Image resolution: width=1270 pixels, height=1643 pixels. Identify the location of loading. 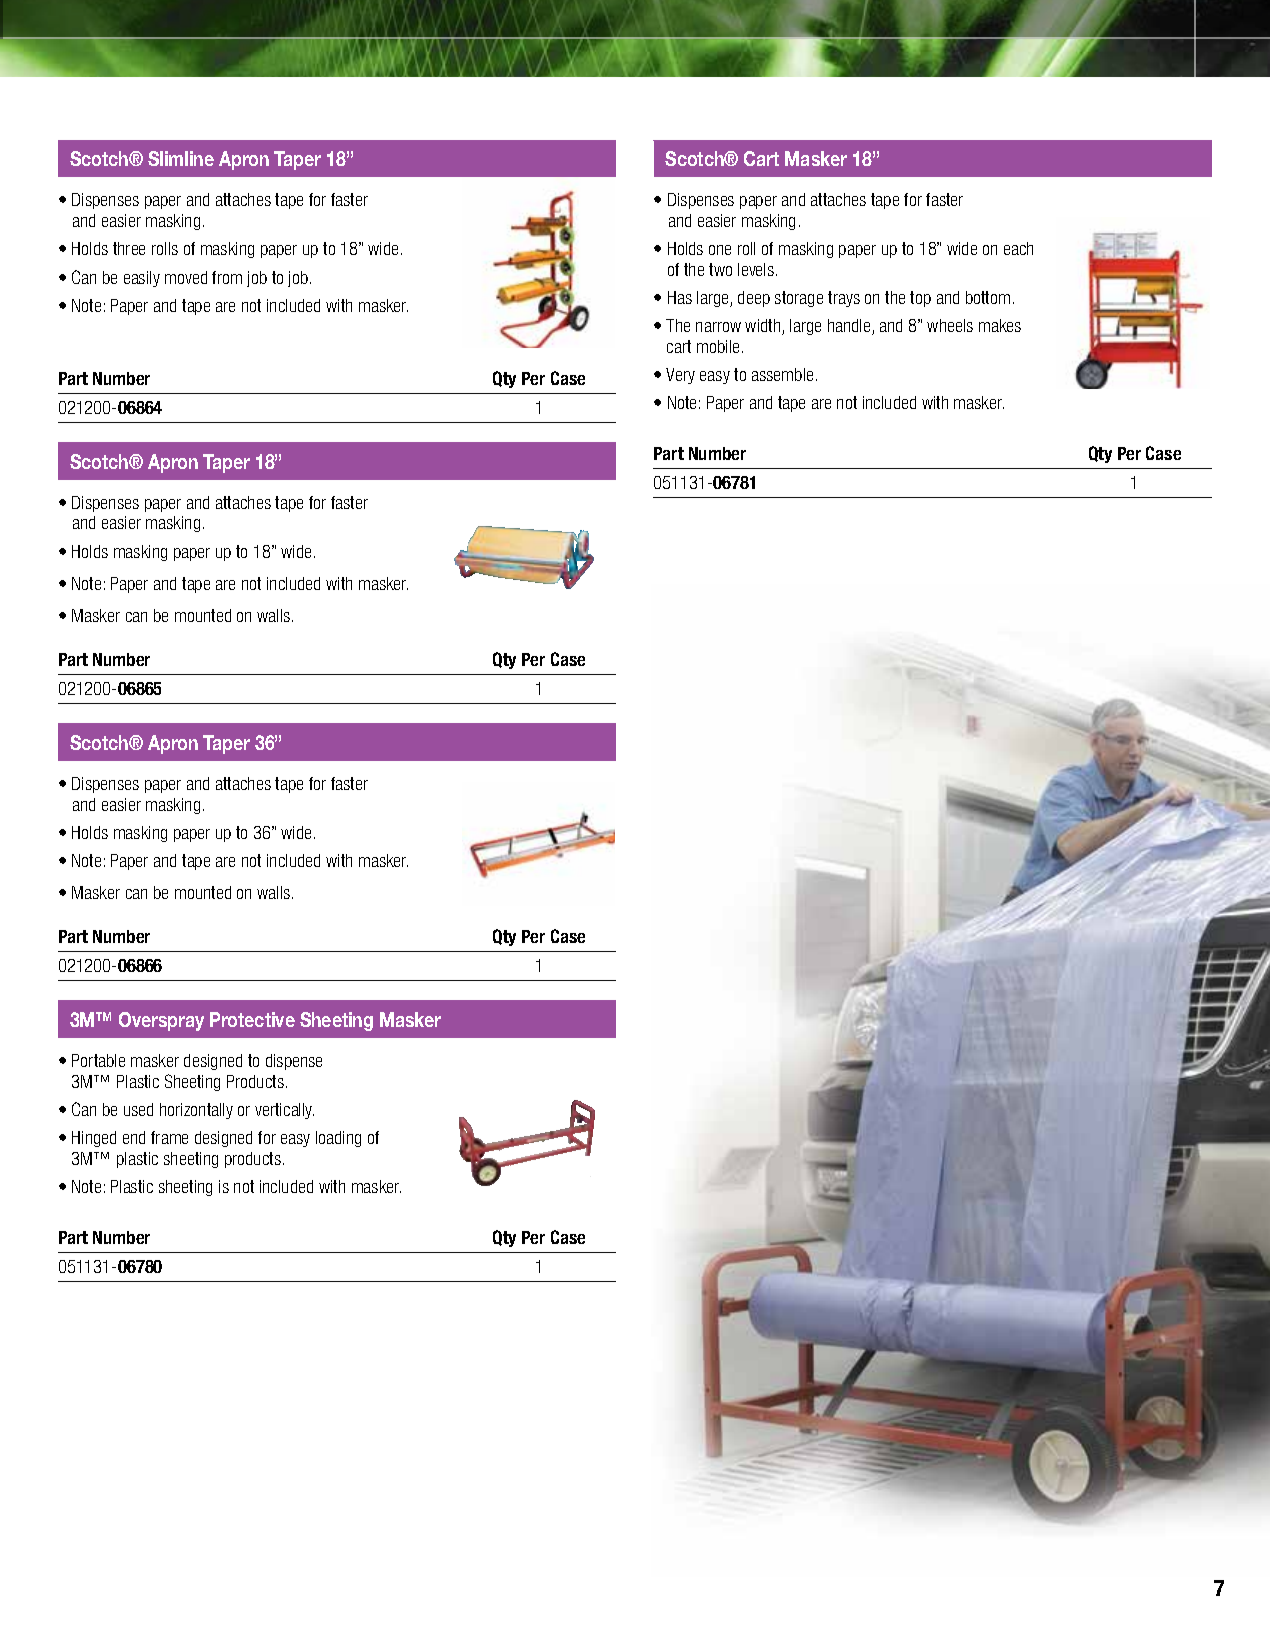
(338, 1139).
